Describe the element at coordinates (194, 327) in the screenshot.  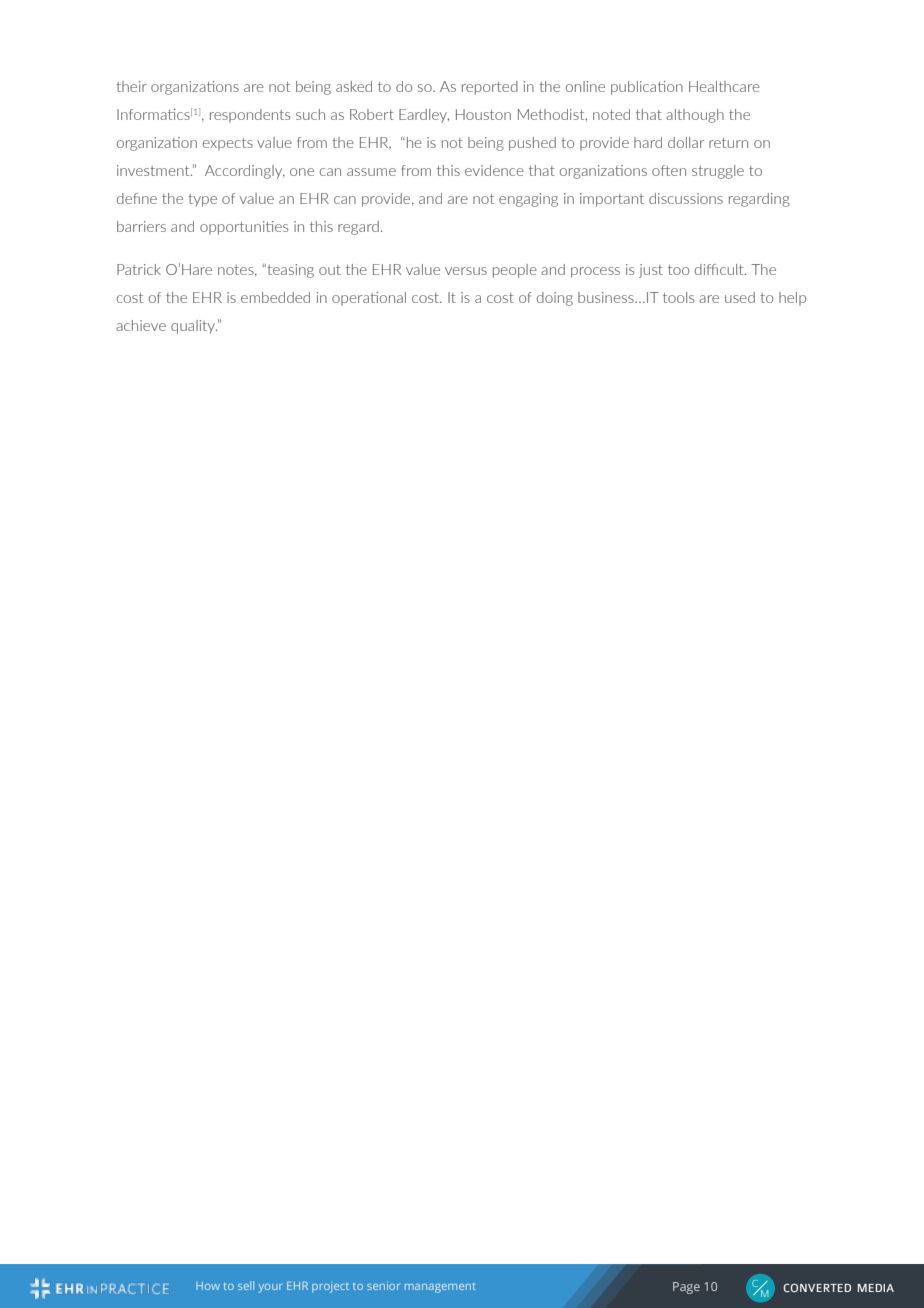
I see `quality` at that location.
